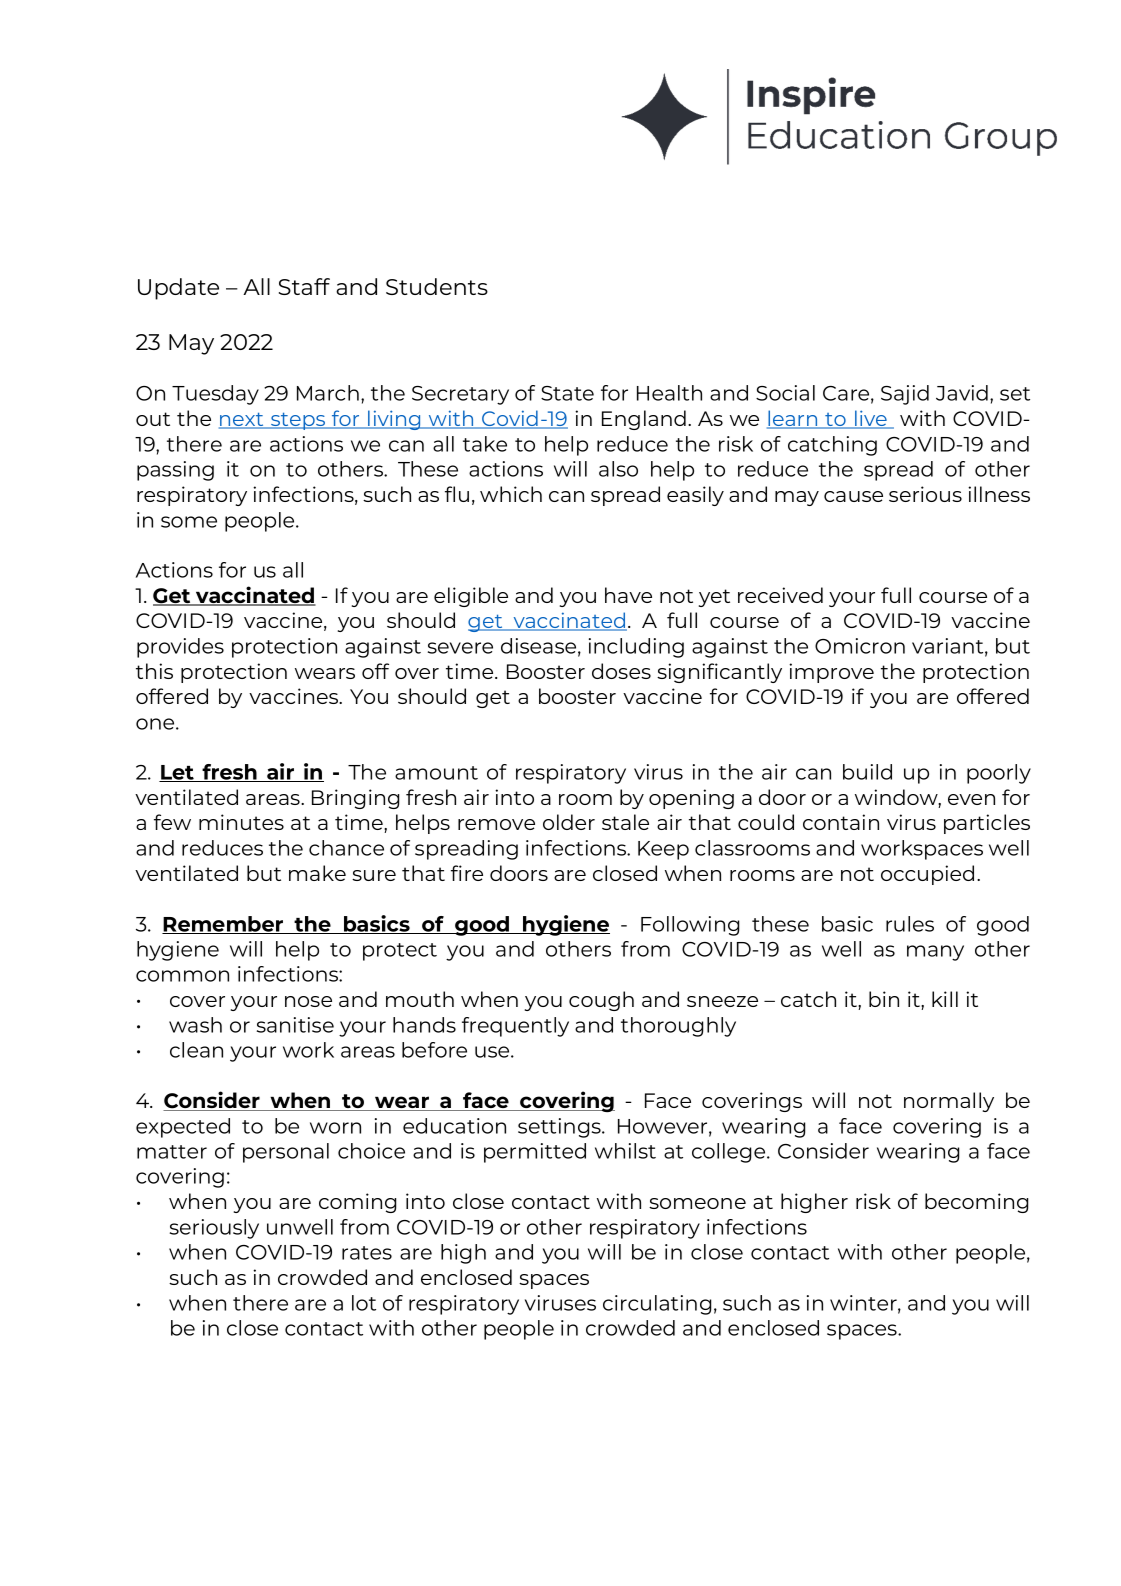  I want to click on Sajid, so click(905, 395).
